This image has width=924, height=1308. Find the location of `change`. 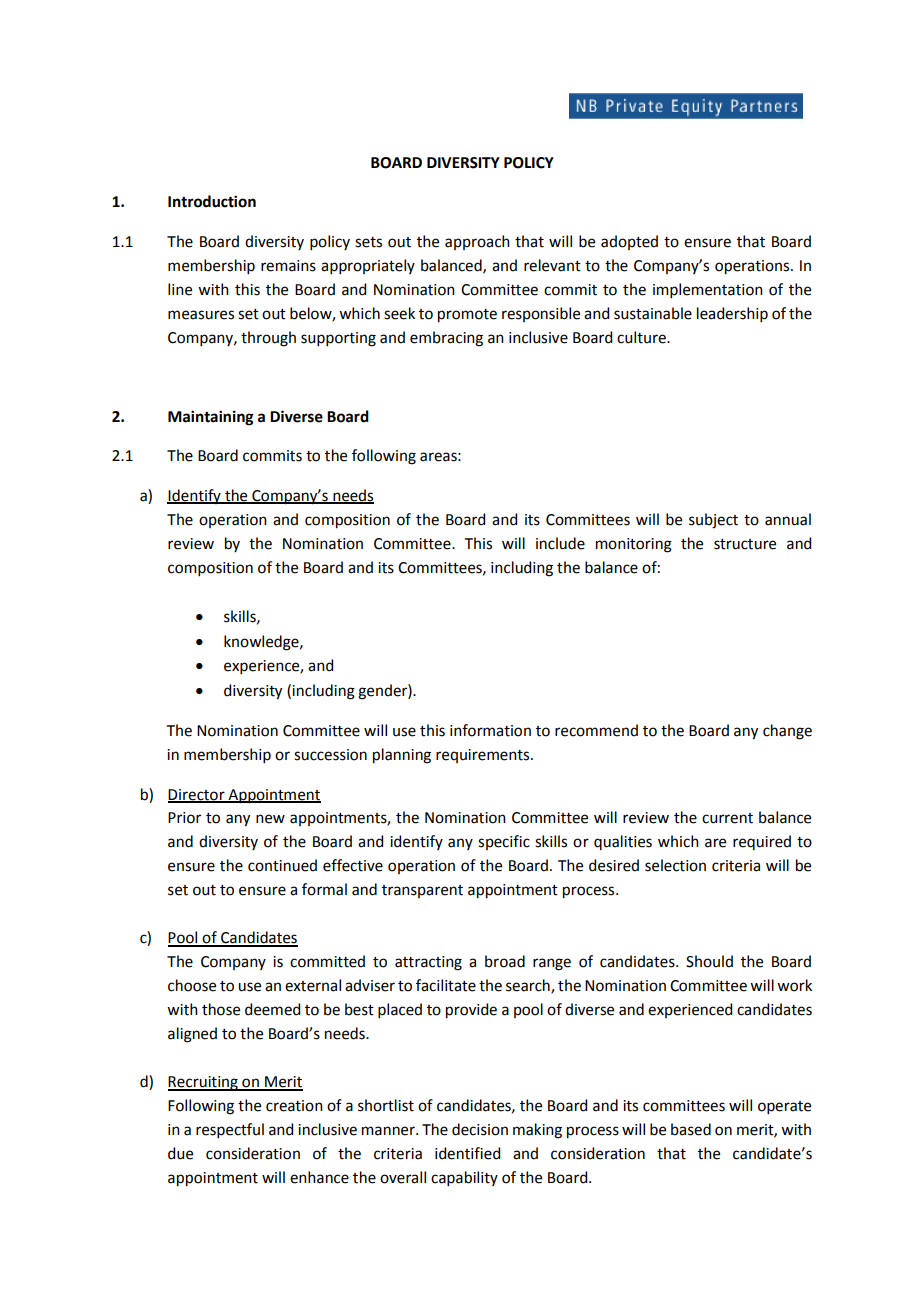

change is located at coordinates (787, 732).
